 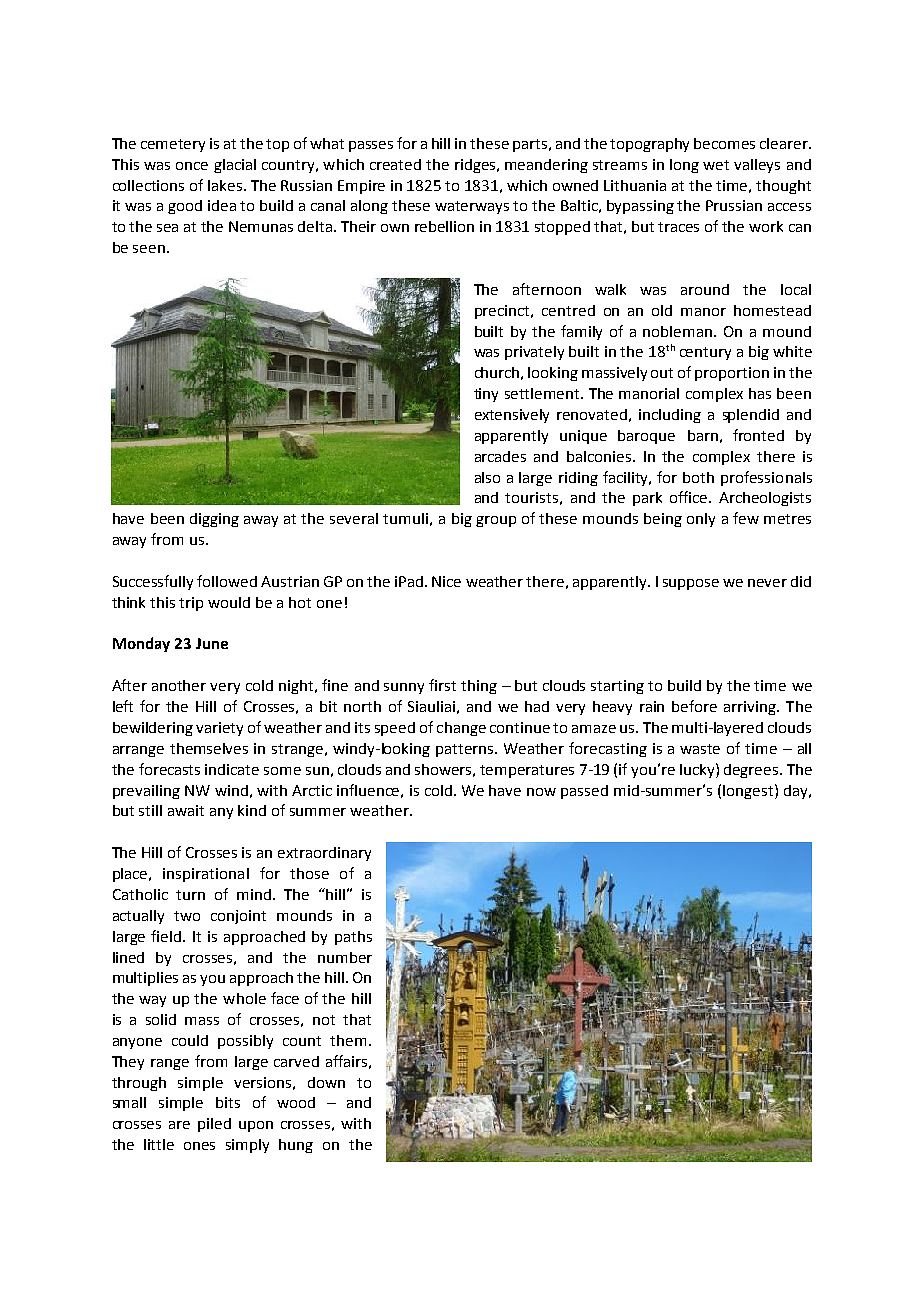 What do you see at coordinates (446, 581) in the document?
I see `Nice` at bounding box center [446, 581].
